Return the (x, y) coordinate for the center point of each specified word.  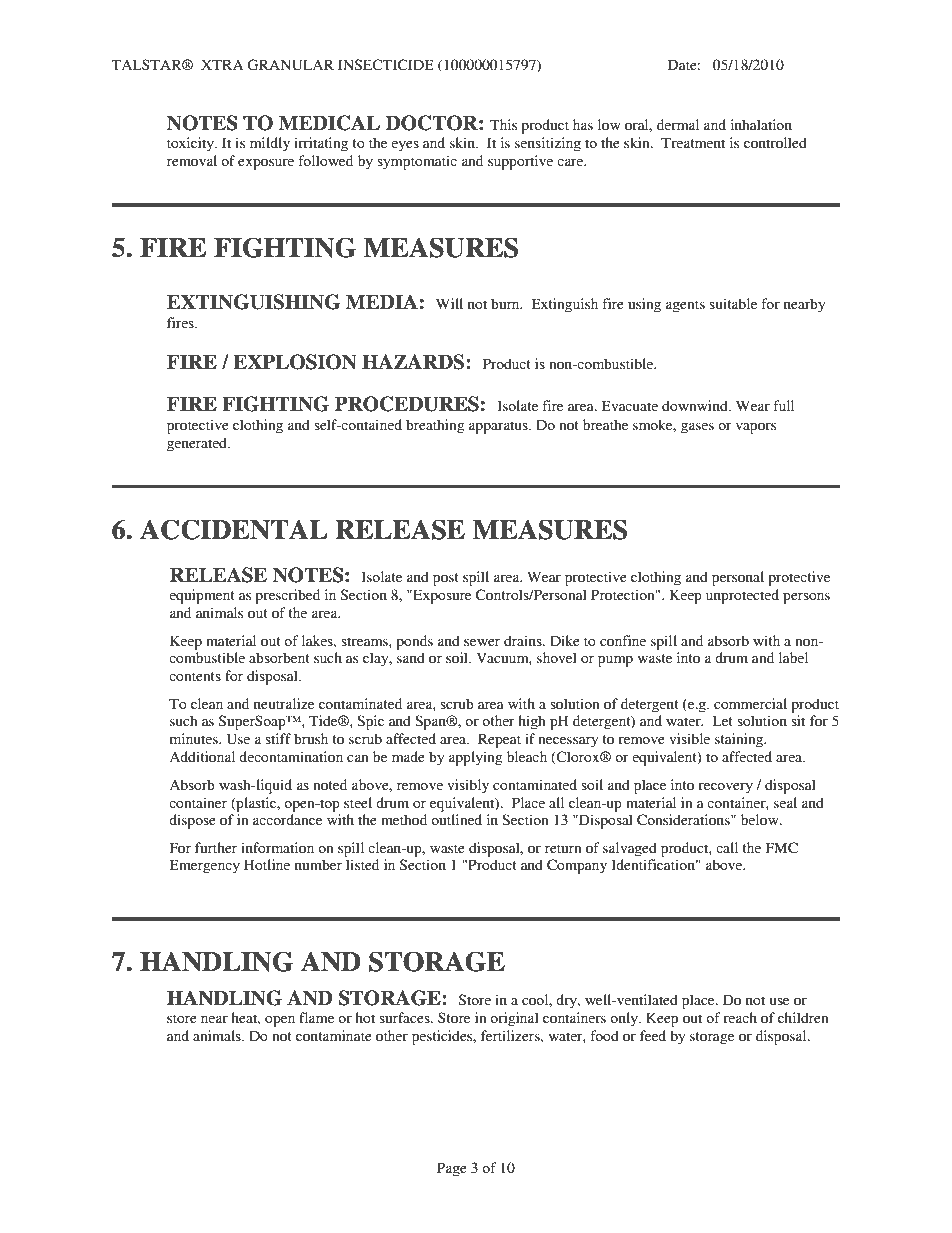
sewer (482, 642)
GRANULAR (290, 65)
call (727, 847)
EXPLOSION (295, 362)
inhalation (761, 124)
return (563, 848)
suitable (733, 303)
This (503, 124)
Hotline (267, 864)
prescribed (287, 596)
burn (506, 303)
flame (316, 1017)
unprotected (742, 596)
